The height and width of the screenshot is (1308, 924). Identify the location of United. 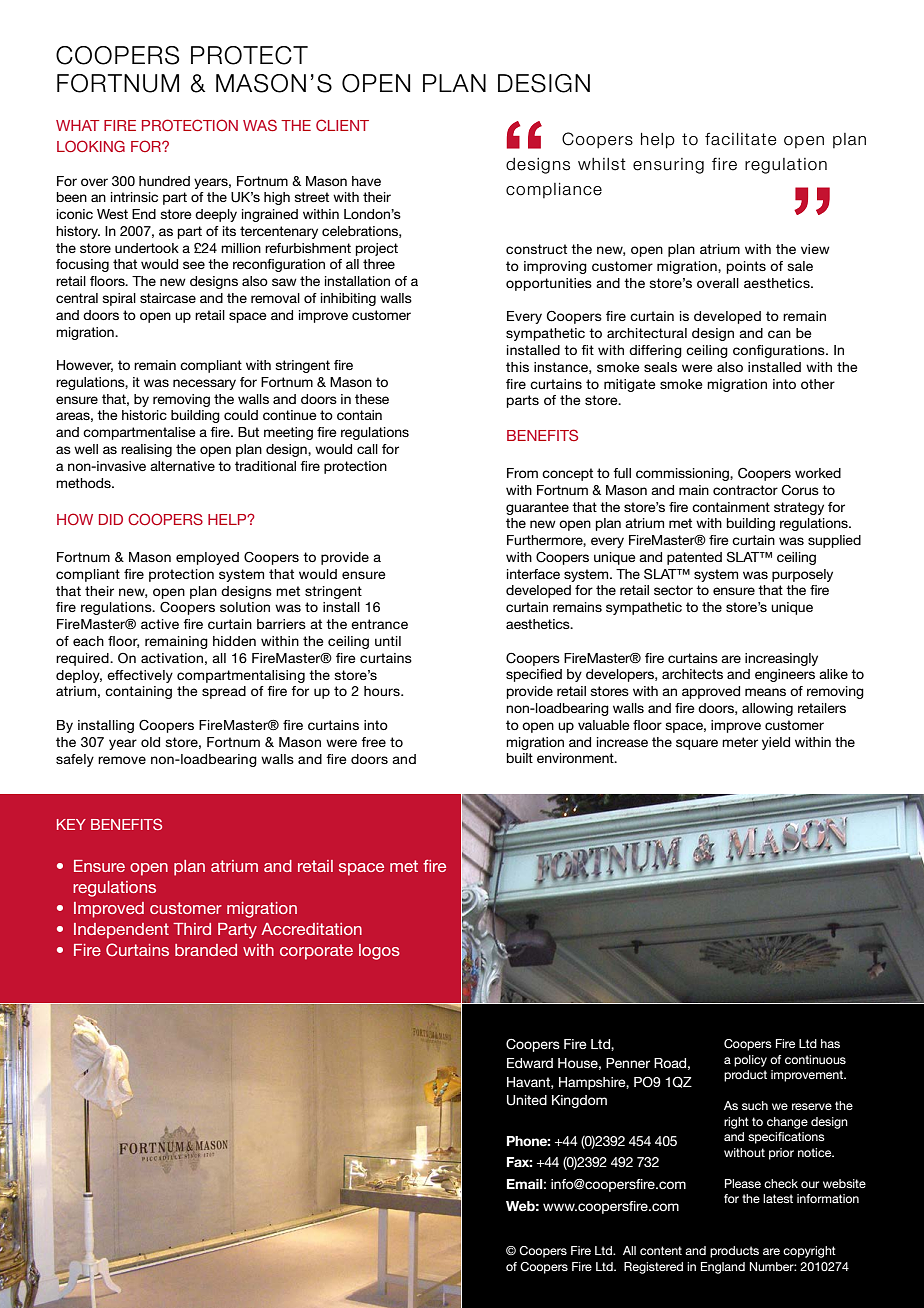
(527, 1100).
